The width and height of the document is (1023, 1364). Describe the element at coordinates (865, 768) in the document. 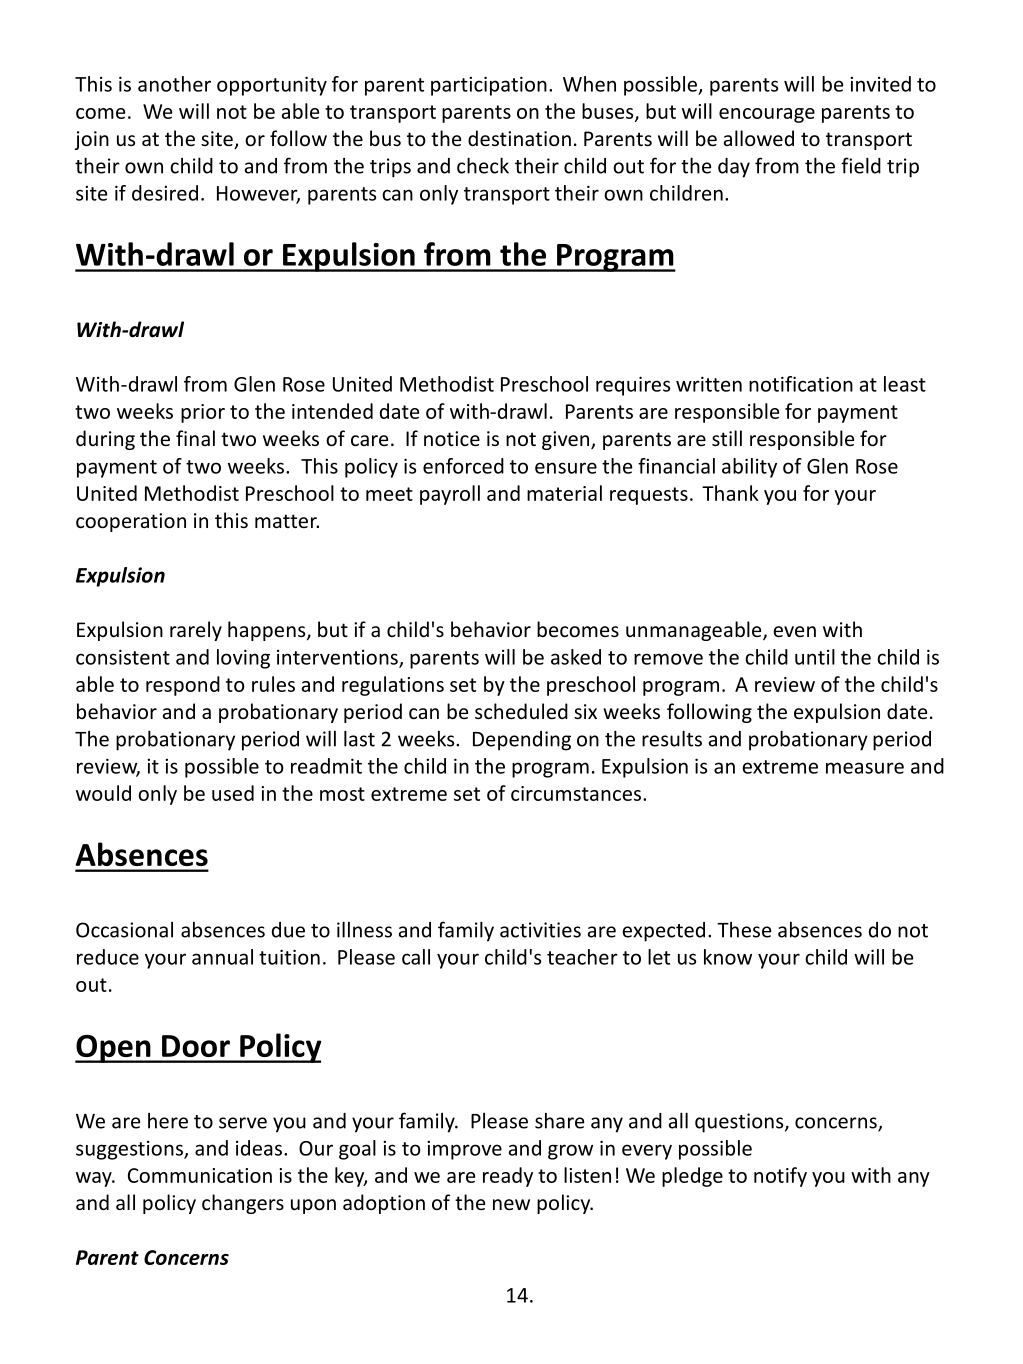

I see `measure` at that location.
